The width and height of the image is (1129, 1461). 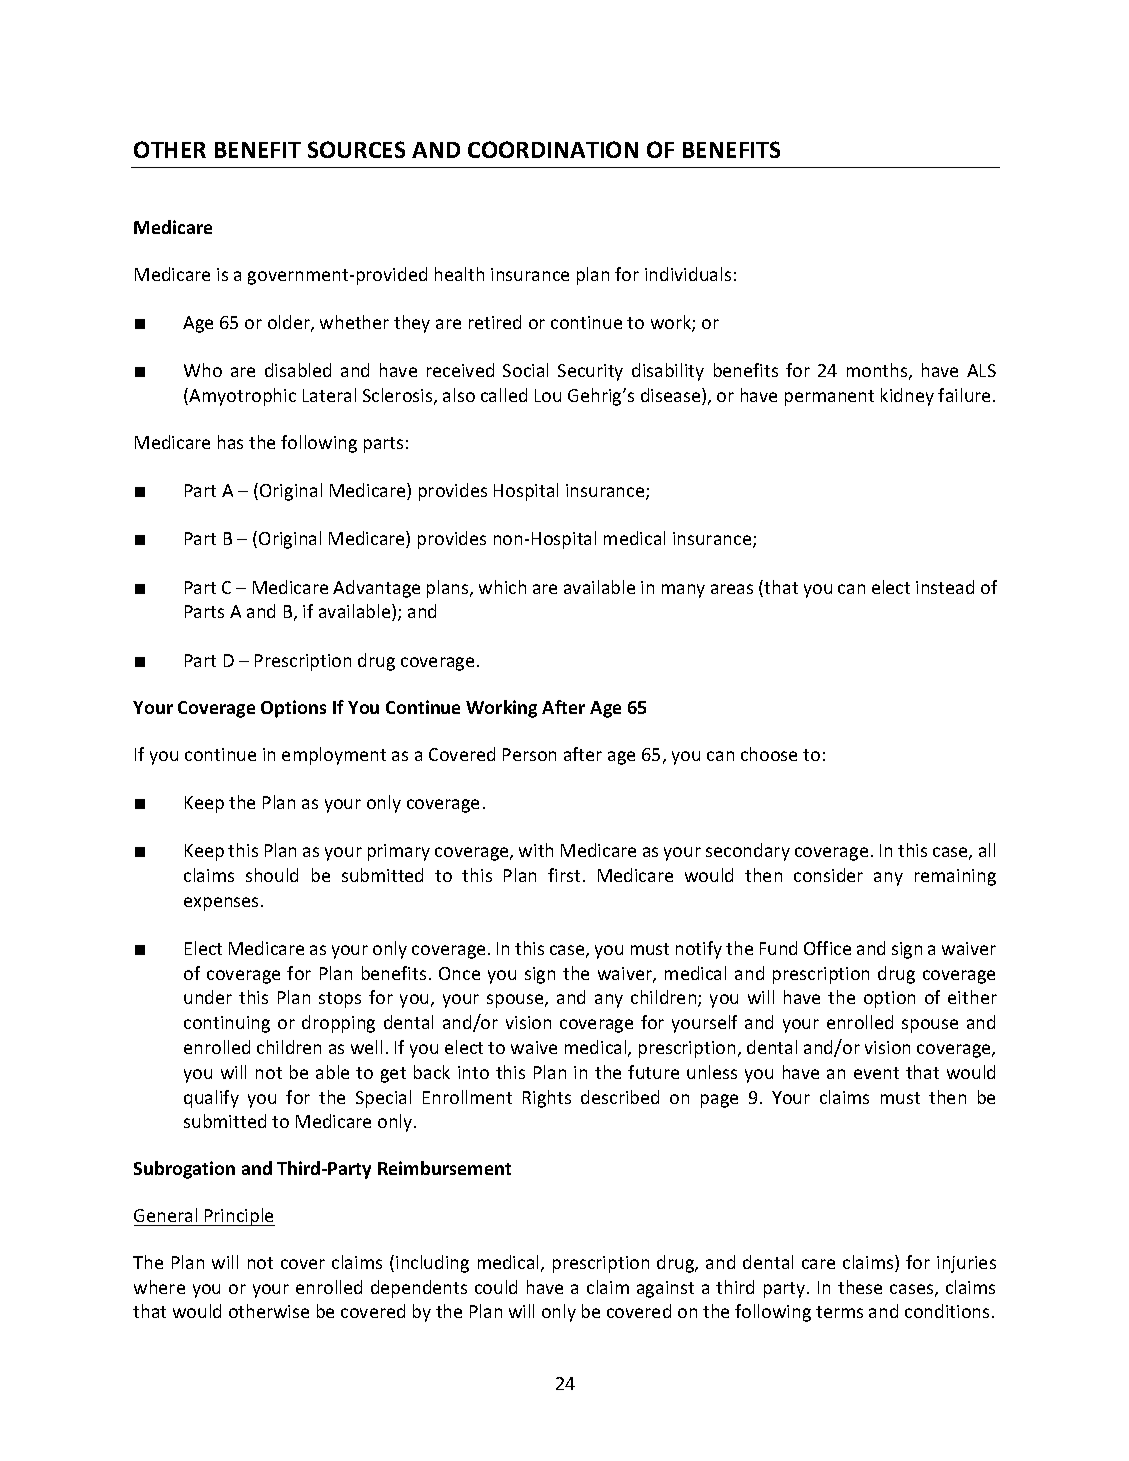 I want to click on could, so click(x=496, y=1287).
